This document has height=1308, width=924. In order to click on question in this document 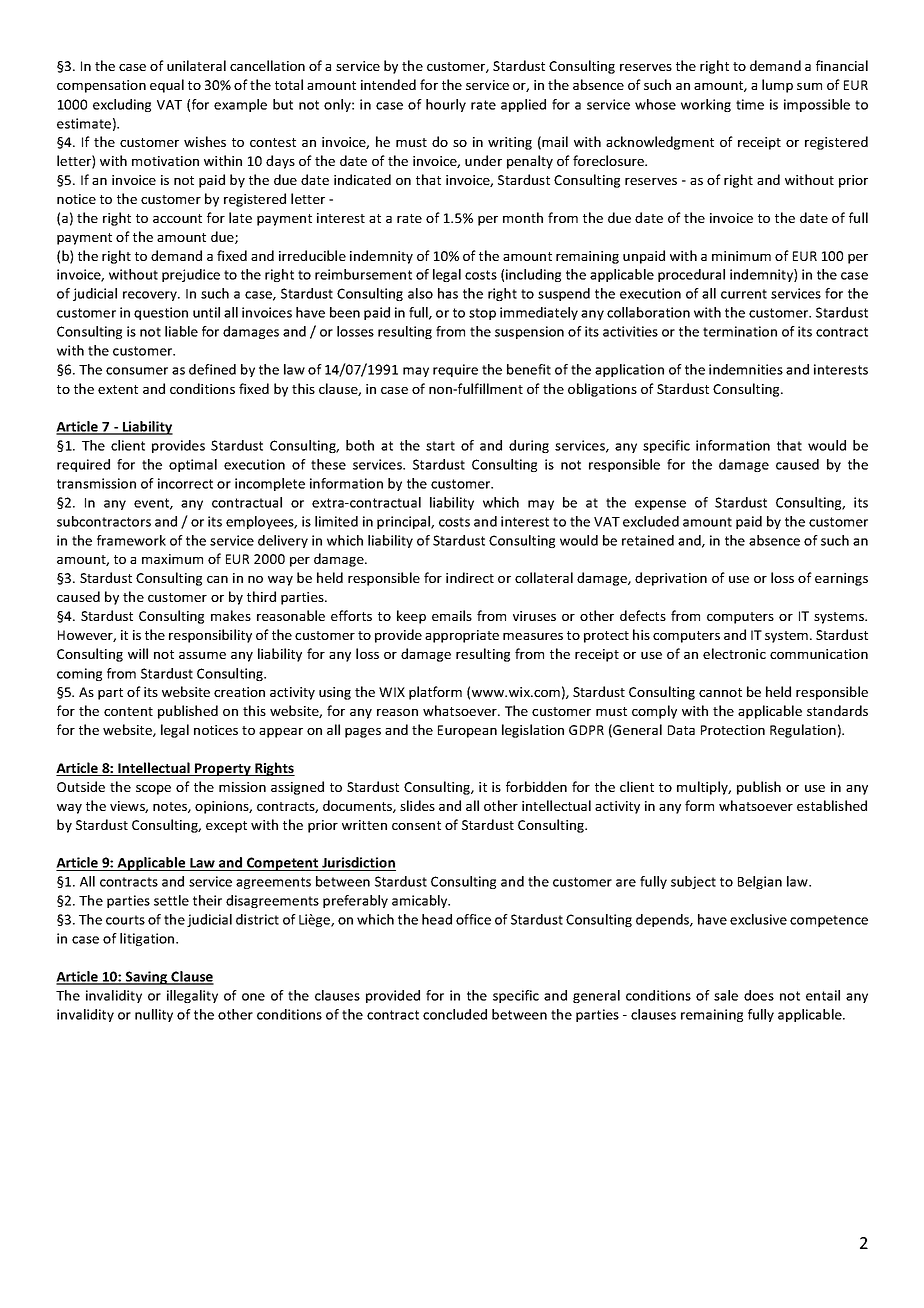, I will do `click(161, 313)`.
